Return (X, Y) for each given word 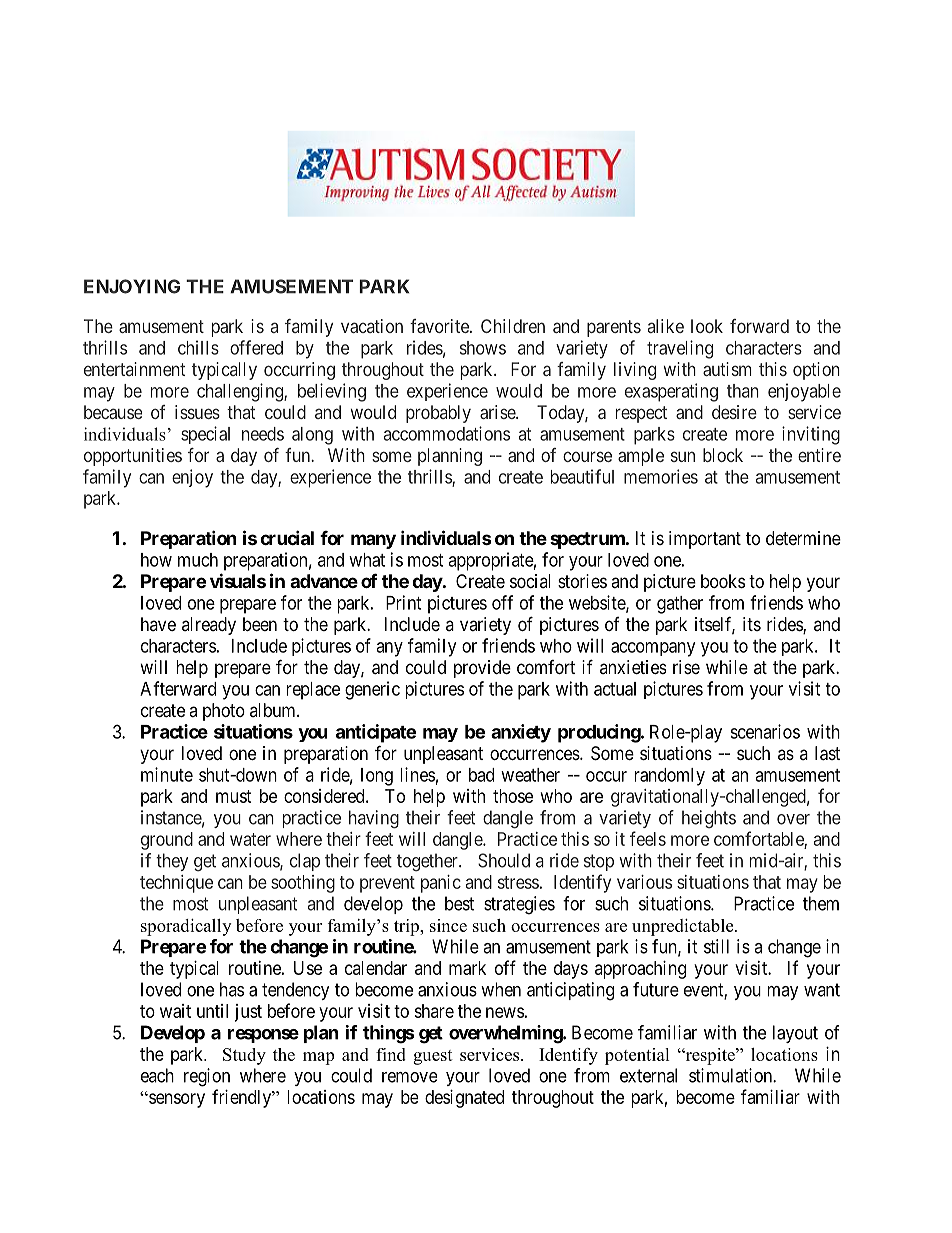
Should (504, 860)
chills (198, 347)
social (530, 581)
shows (483, 348)
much (198, 560)
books (723, 581)
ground (167, 841)
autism (727, 369)
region (207, 1077)
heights (709, 819)
